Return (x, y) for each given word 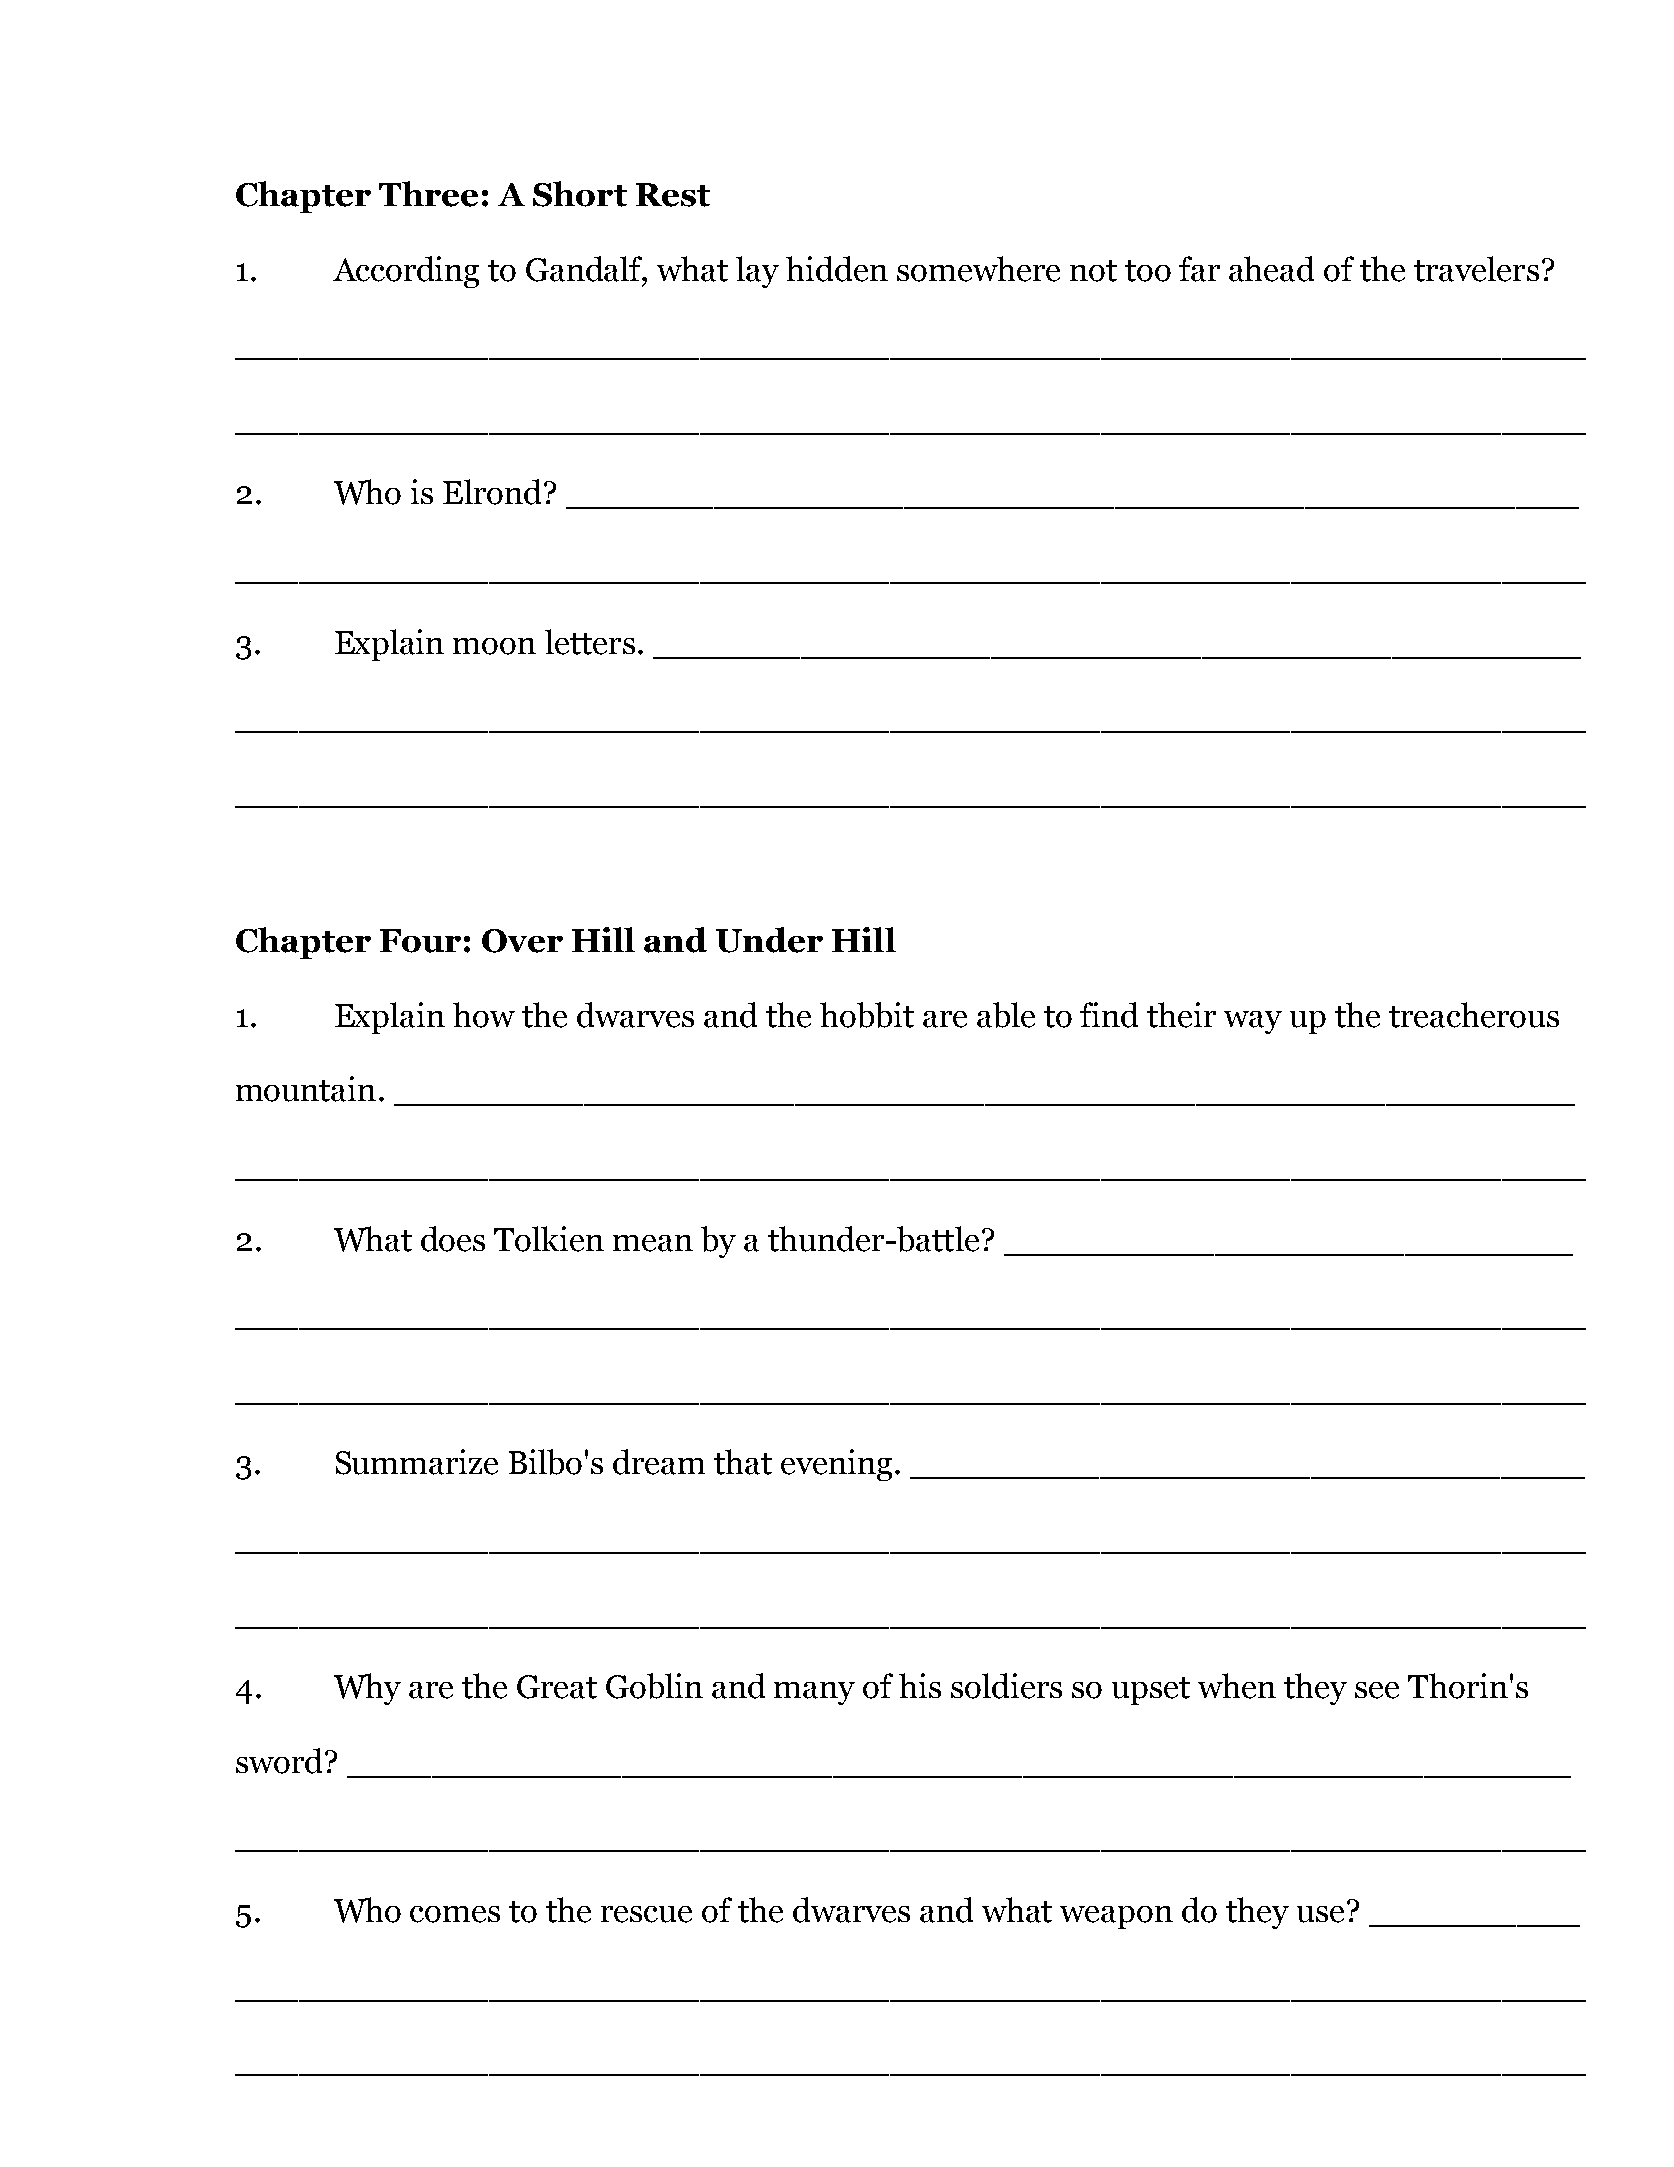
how (484, 1015)
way (1253, 1022)
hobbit (867, 1015)
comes (455, 1914)
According (406, 272)
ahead (1271, 269)
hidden (837, 269)
